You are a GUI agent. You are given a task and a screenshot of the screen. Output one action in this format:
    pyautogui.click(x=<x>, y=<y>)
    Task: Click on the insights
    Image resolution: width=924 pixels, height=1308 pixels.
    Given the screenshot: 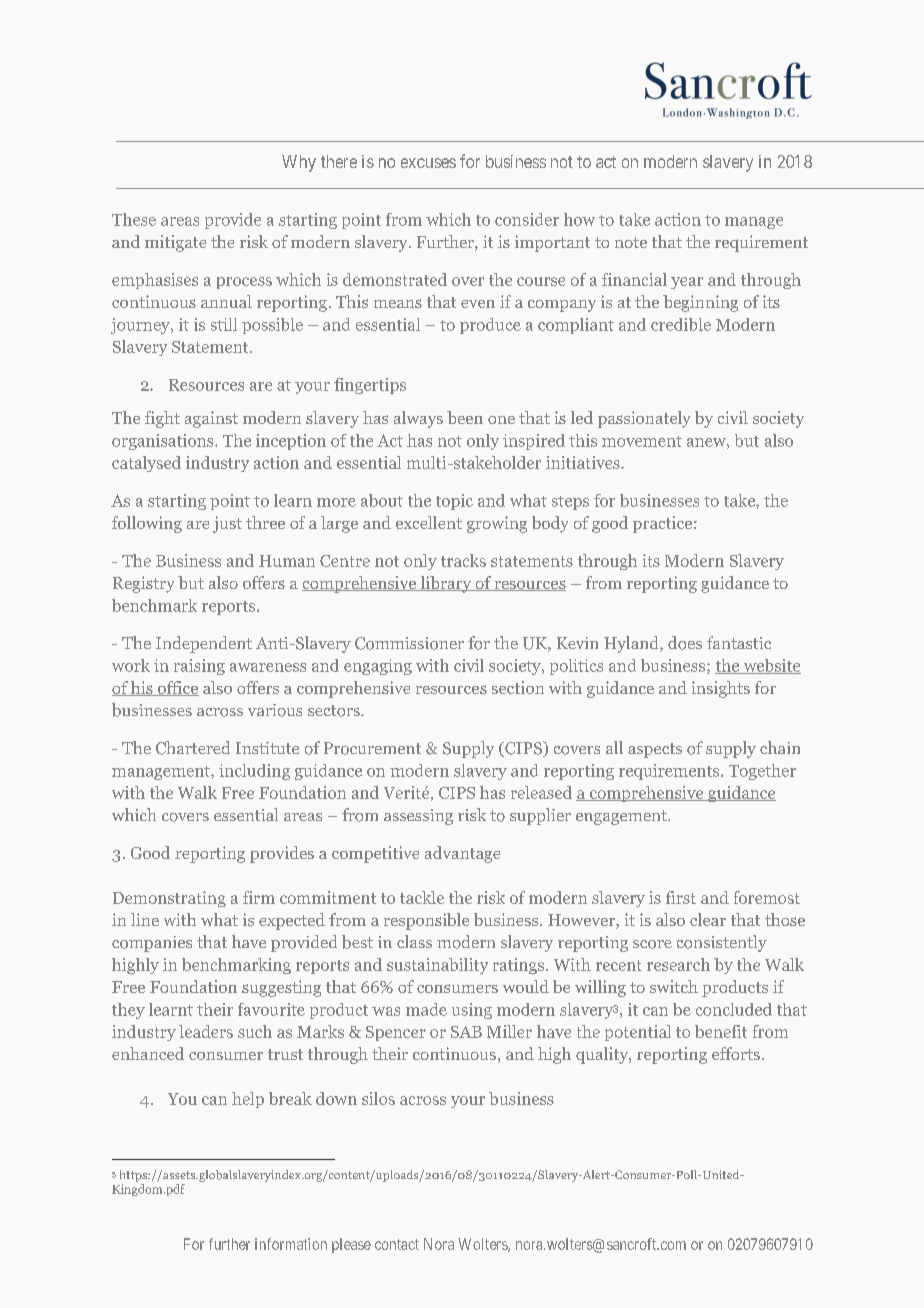 What is the action you would take?
    pyautogui.click(x=721, y=689)
